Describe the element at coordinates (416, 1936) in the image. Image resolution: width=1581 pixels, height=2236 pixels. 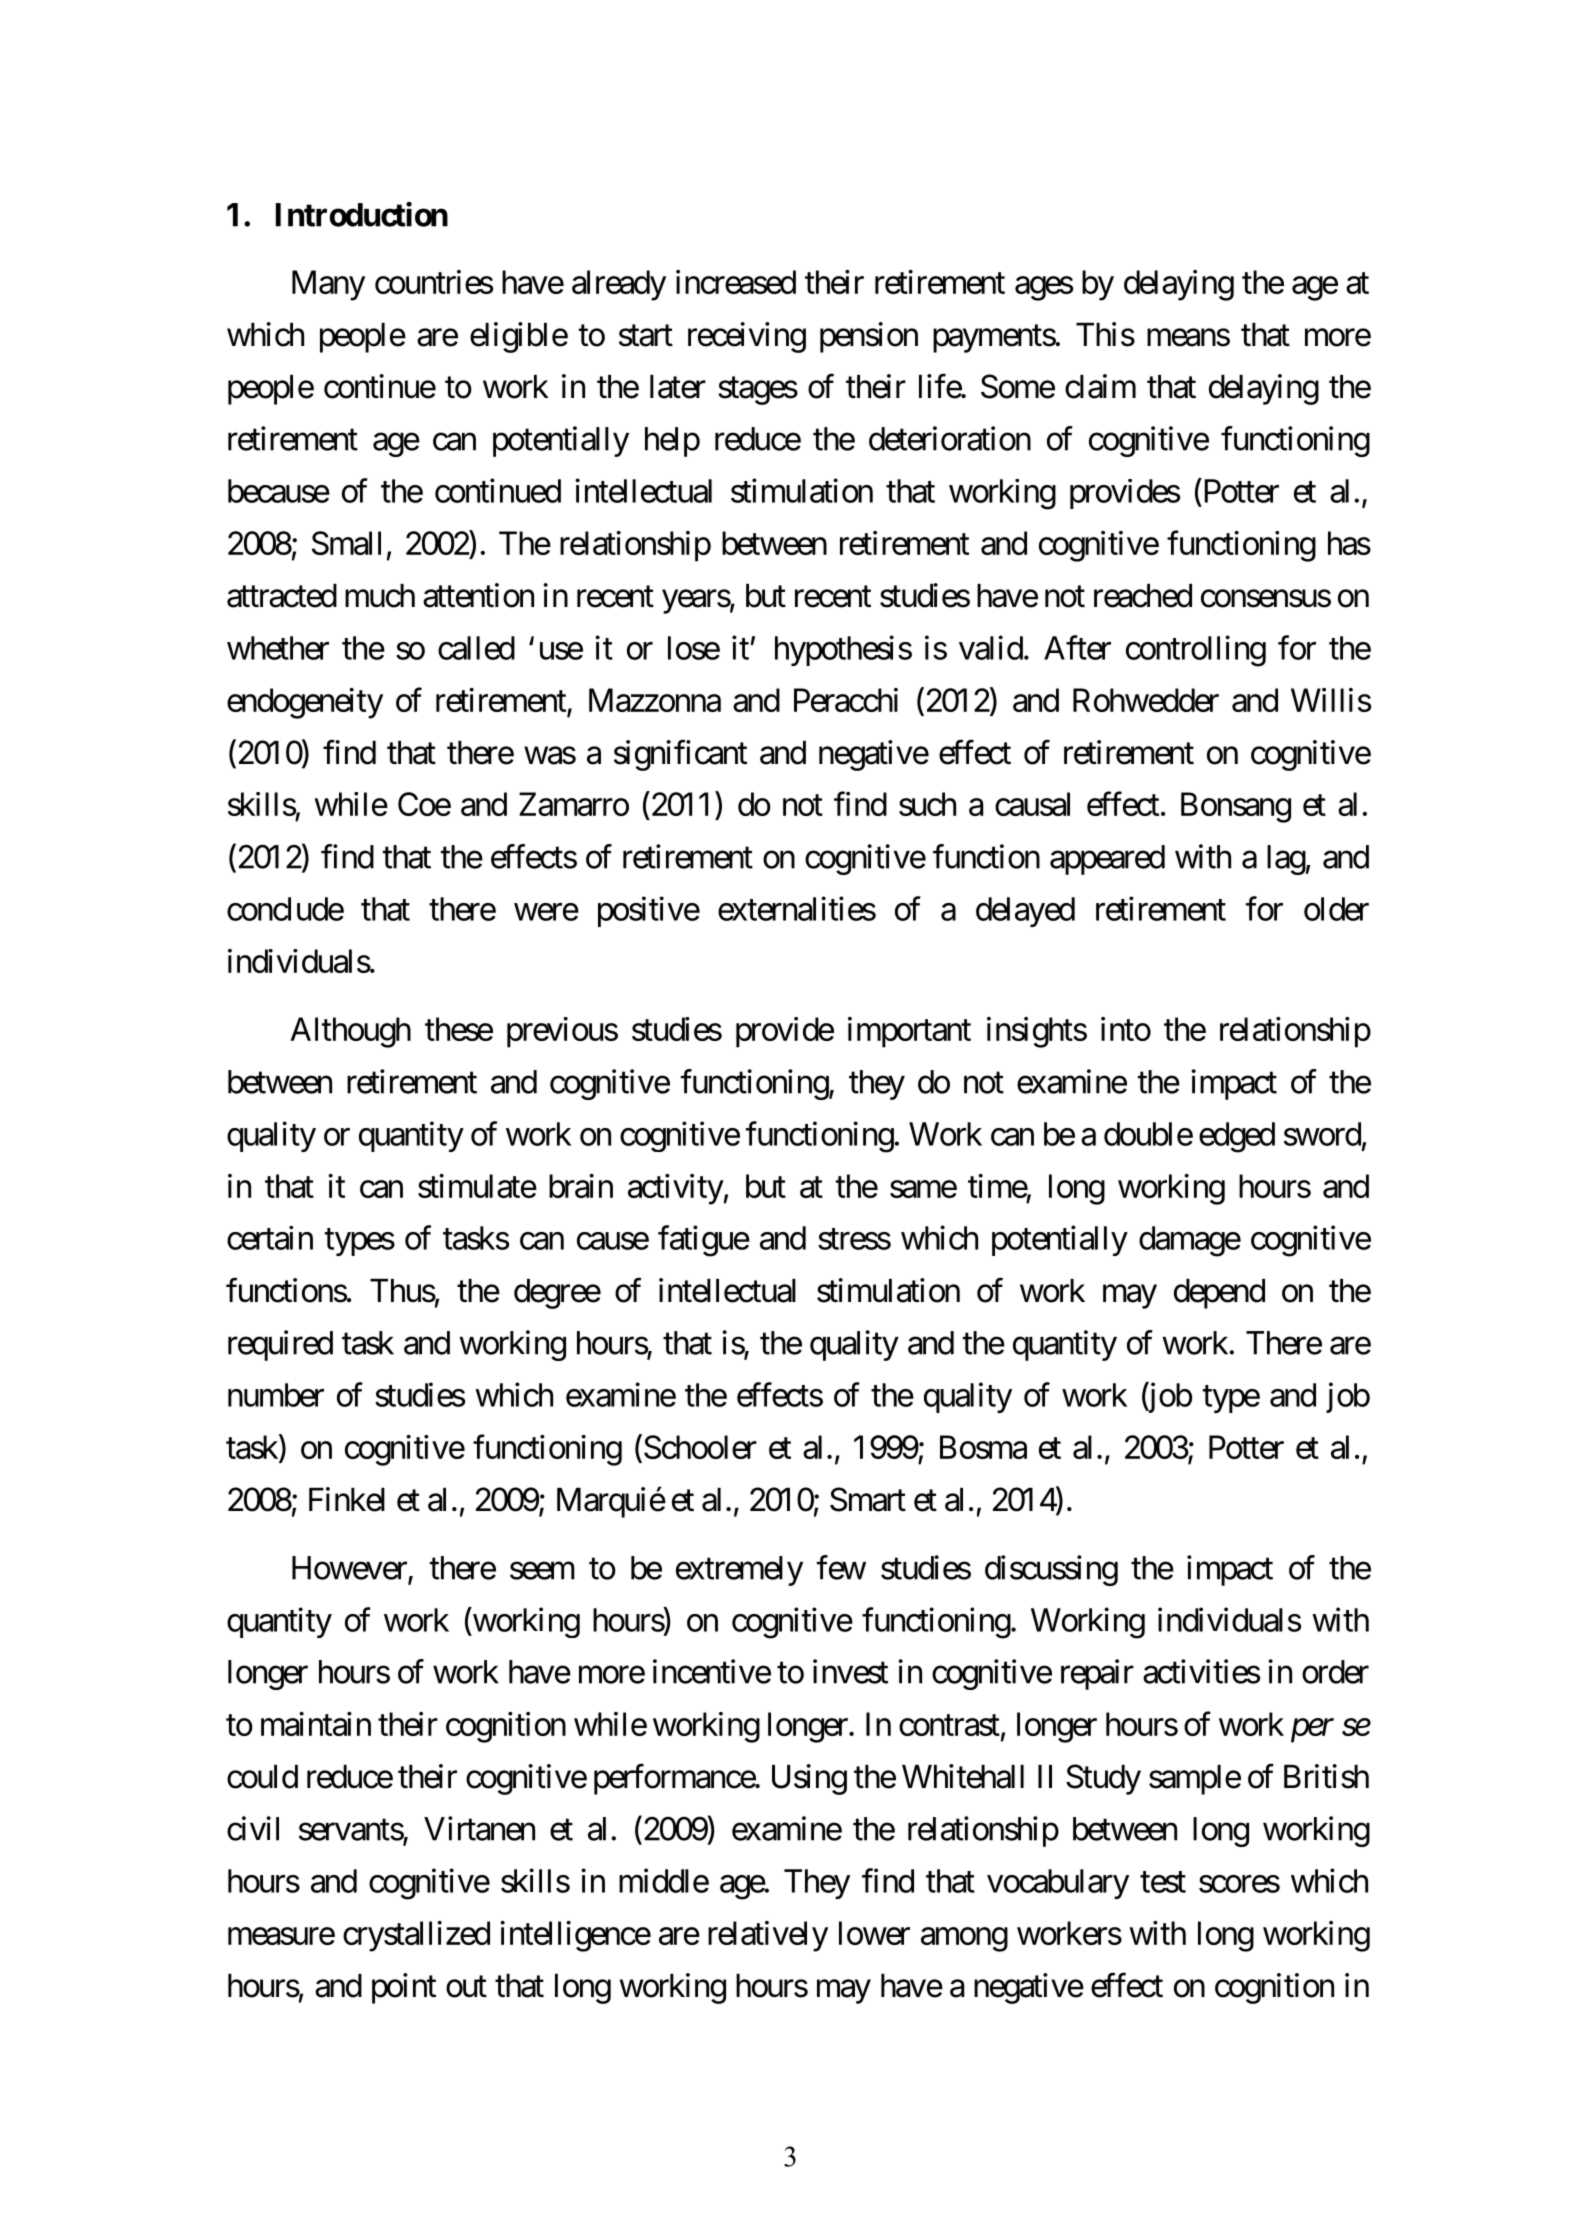
I see `crystallized` at that location.
